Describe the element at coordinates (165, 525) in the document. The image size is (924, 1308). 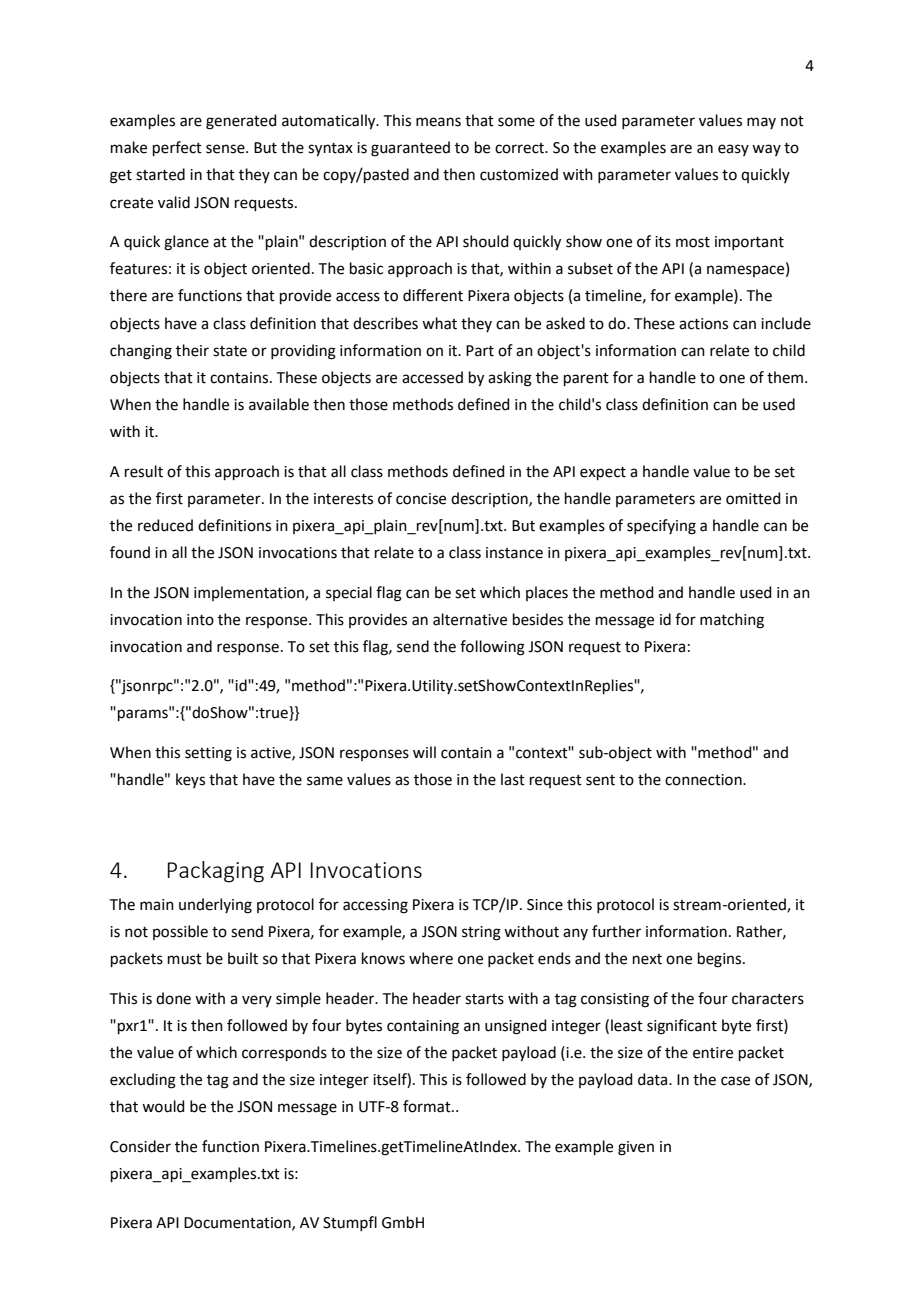
I see `reduced` at that location.
